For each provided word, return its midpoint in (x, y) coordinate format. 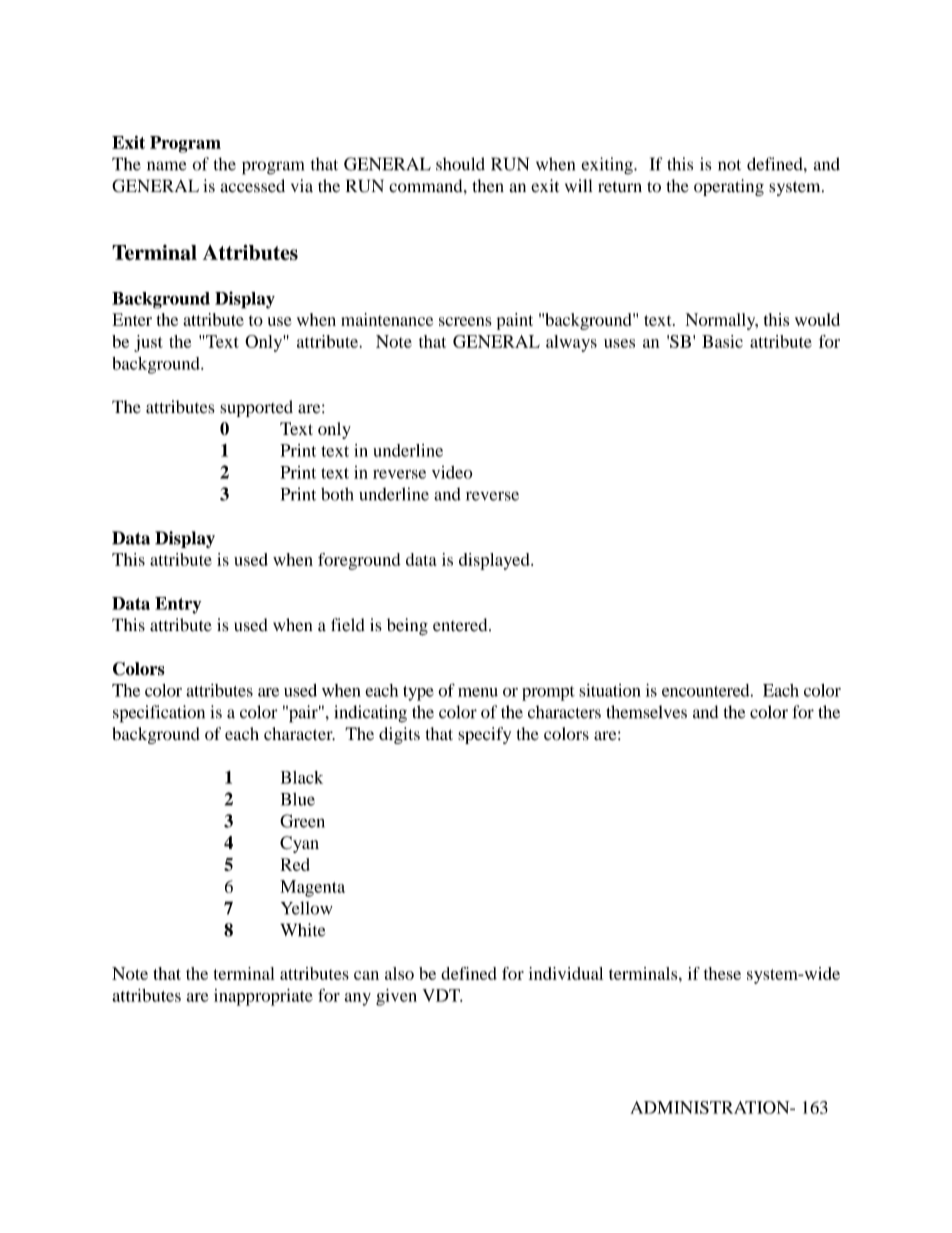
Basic (722, 341)
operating (729, 187)
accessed (252, 186)
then (488, 186)
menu (478, 692)
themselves (646, 712)
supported (256, 408)
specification (159, 714)
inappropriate (263, 997)
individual (566, 973)
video (452, 472)
